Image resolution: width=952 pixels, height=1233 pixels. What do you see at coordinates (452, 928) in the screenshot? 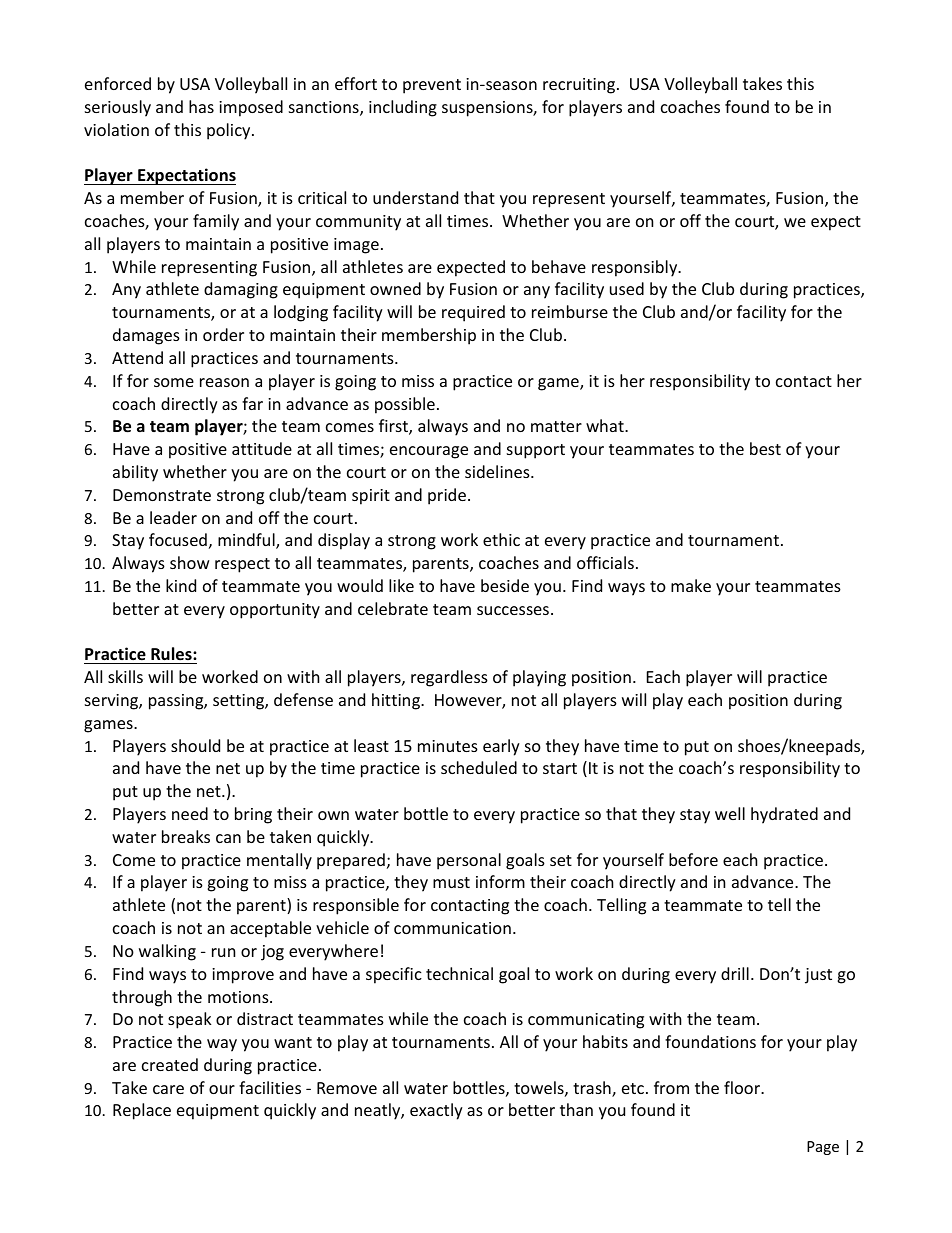
I see `communication` at bounding box center [452, 928].
